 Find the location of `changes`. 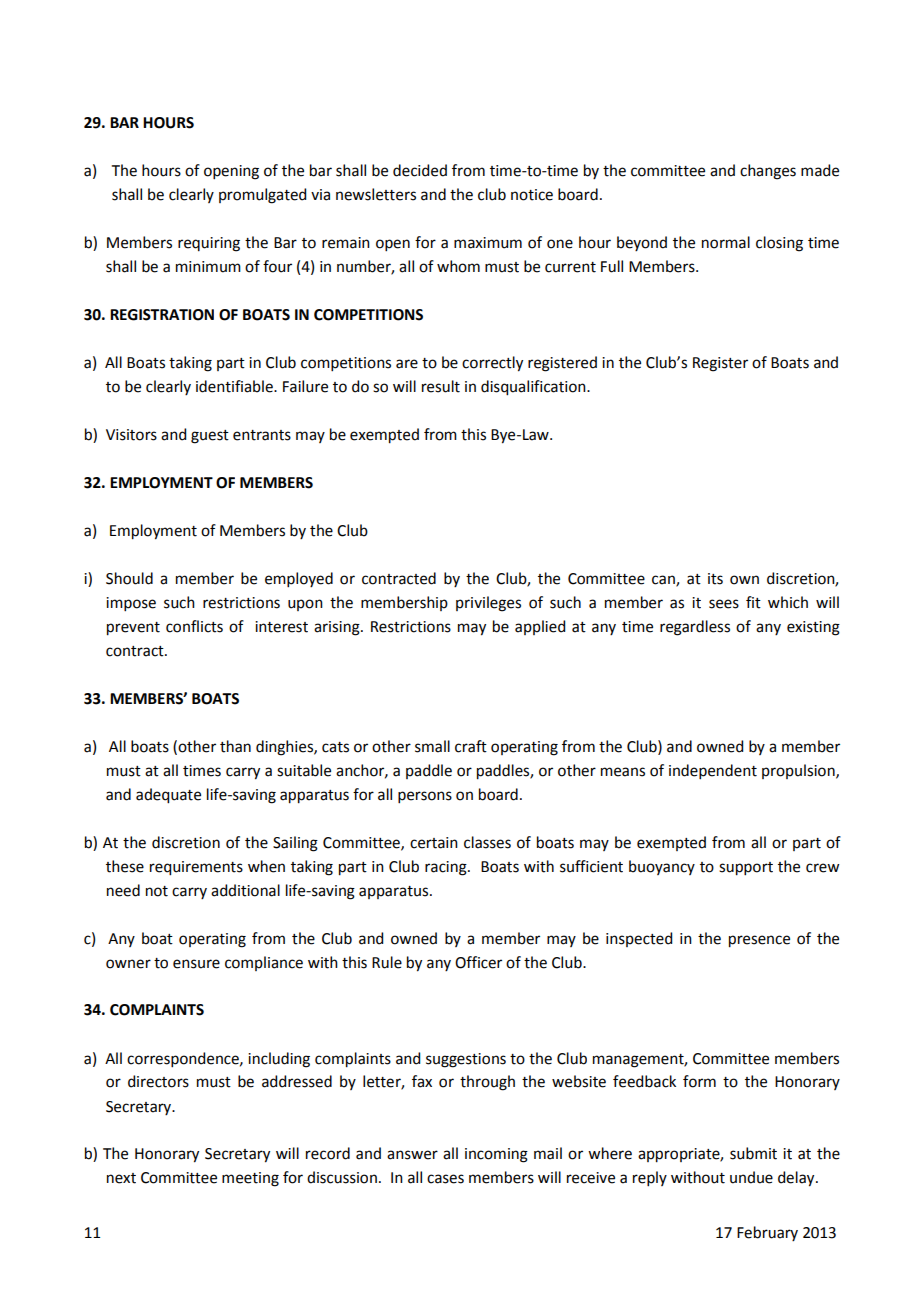

changes is located at coordinates (768, 172).
